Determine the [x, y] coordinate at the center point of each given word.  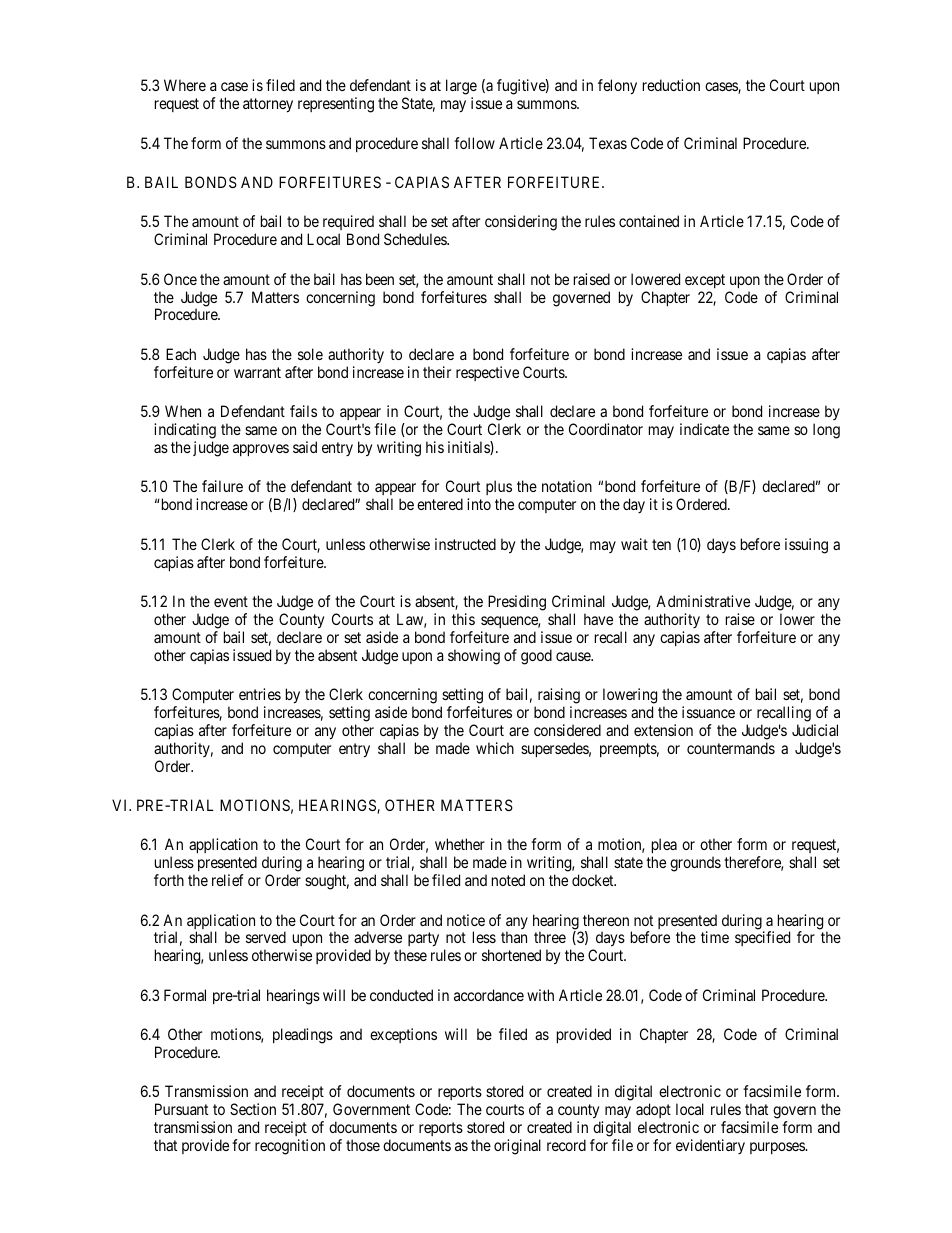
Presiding [517, 603]
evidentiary [710, 1146]
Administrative [703, 601]
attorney [268, 105]
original [517, 1147]
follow [474, 143]
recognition [290, 1147]
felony [617, 87]
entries [260, 694]
